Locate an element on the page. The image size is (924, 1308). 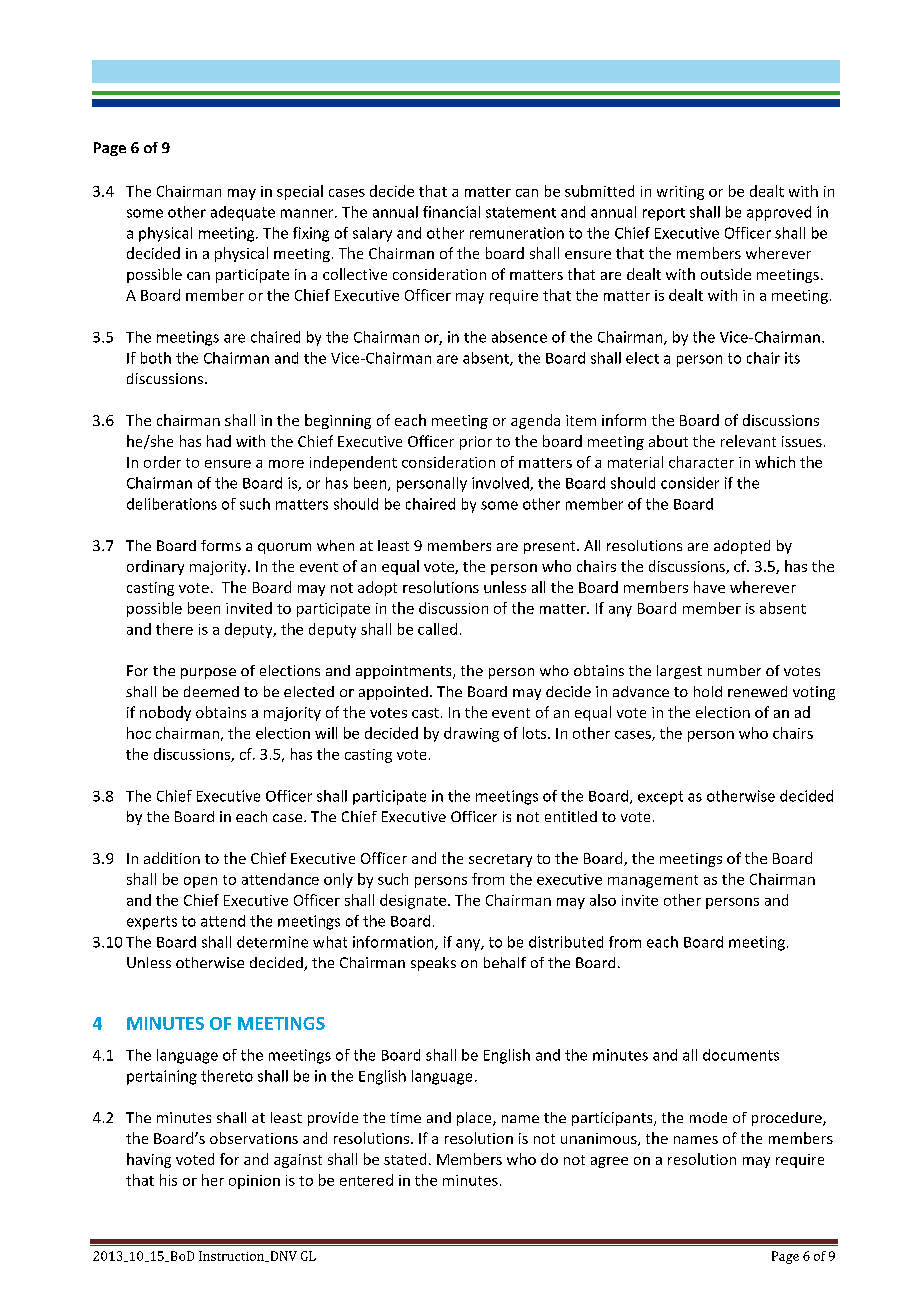
observations is located at coordinates (254, 1138).
